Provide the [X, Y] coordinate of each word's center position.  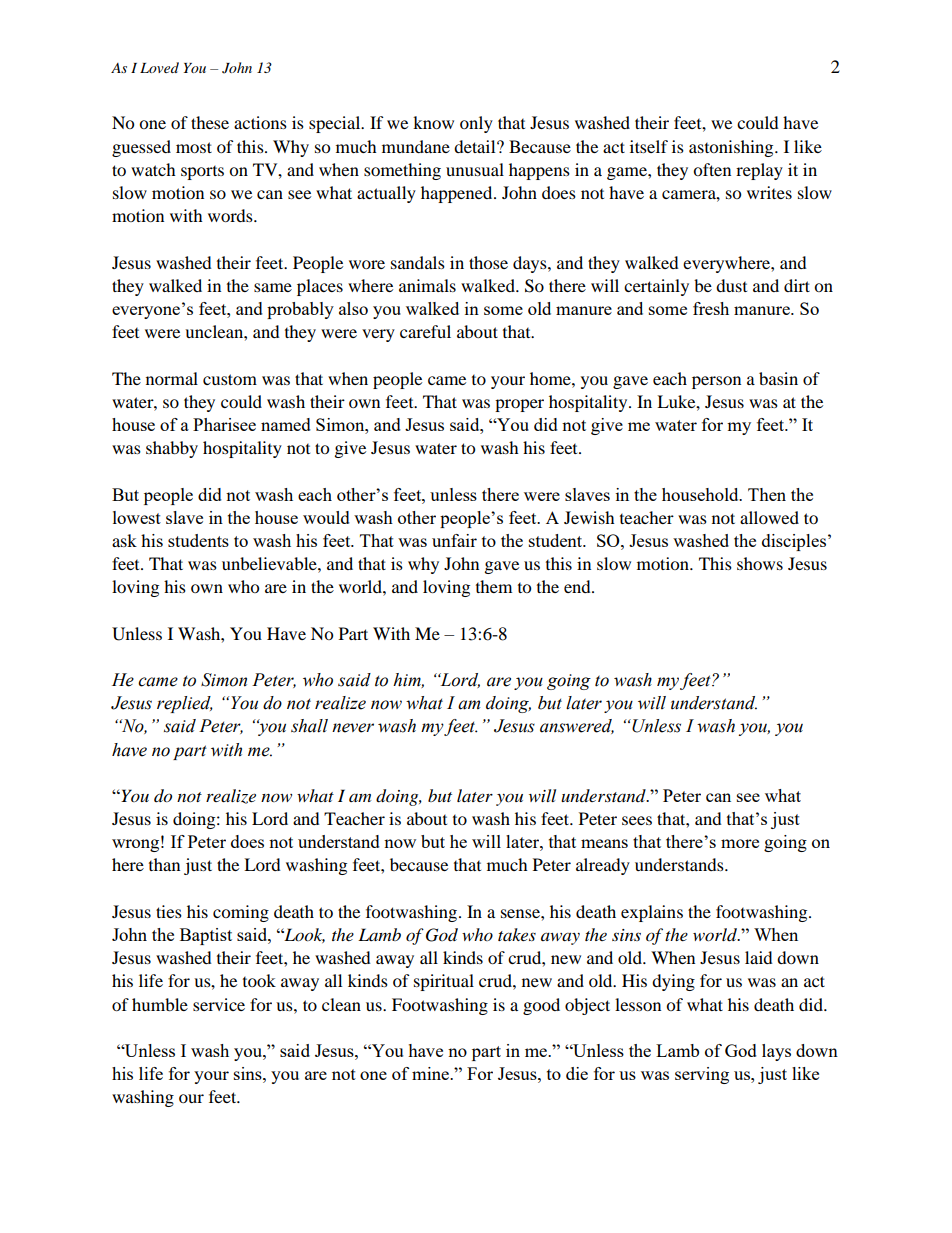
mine [431, 1073]
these [210, 122]
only [476, 124]
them [494, 586]
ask [124, 540]
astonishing [732, 148]
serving [702, 1075]
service [219, 1004]
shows [760, 563]
